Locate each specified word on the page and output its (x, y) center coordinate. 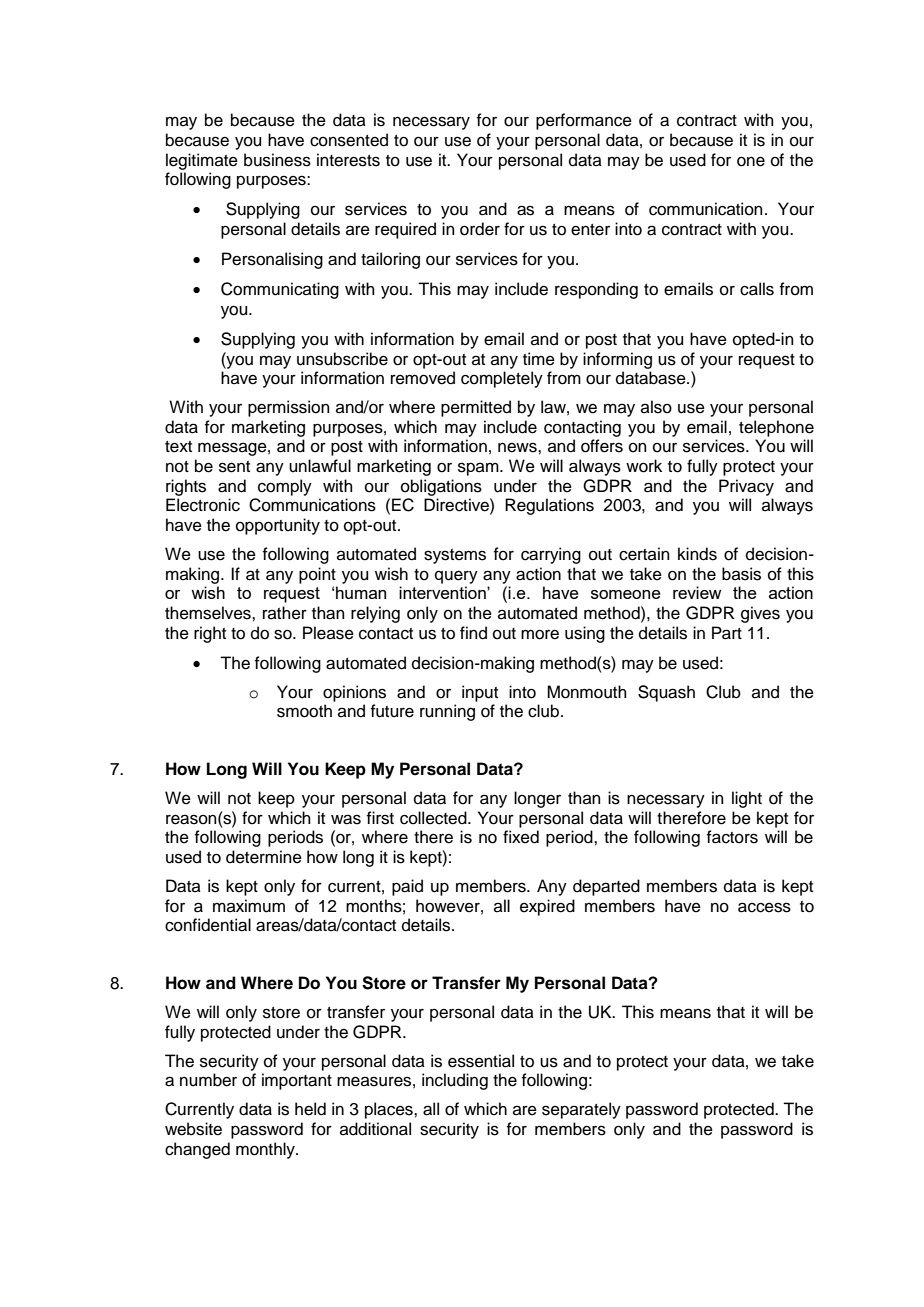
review (697, 592)
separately (581, 1110)
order (480, 229)
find (473, 633)
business (277, 160)
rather (285, 613)
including (455, 1081)
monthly (266, 1150)
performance (584, 121)
